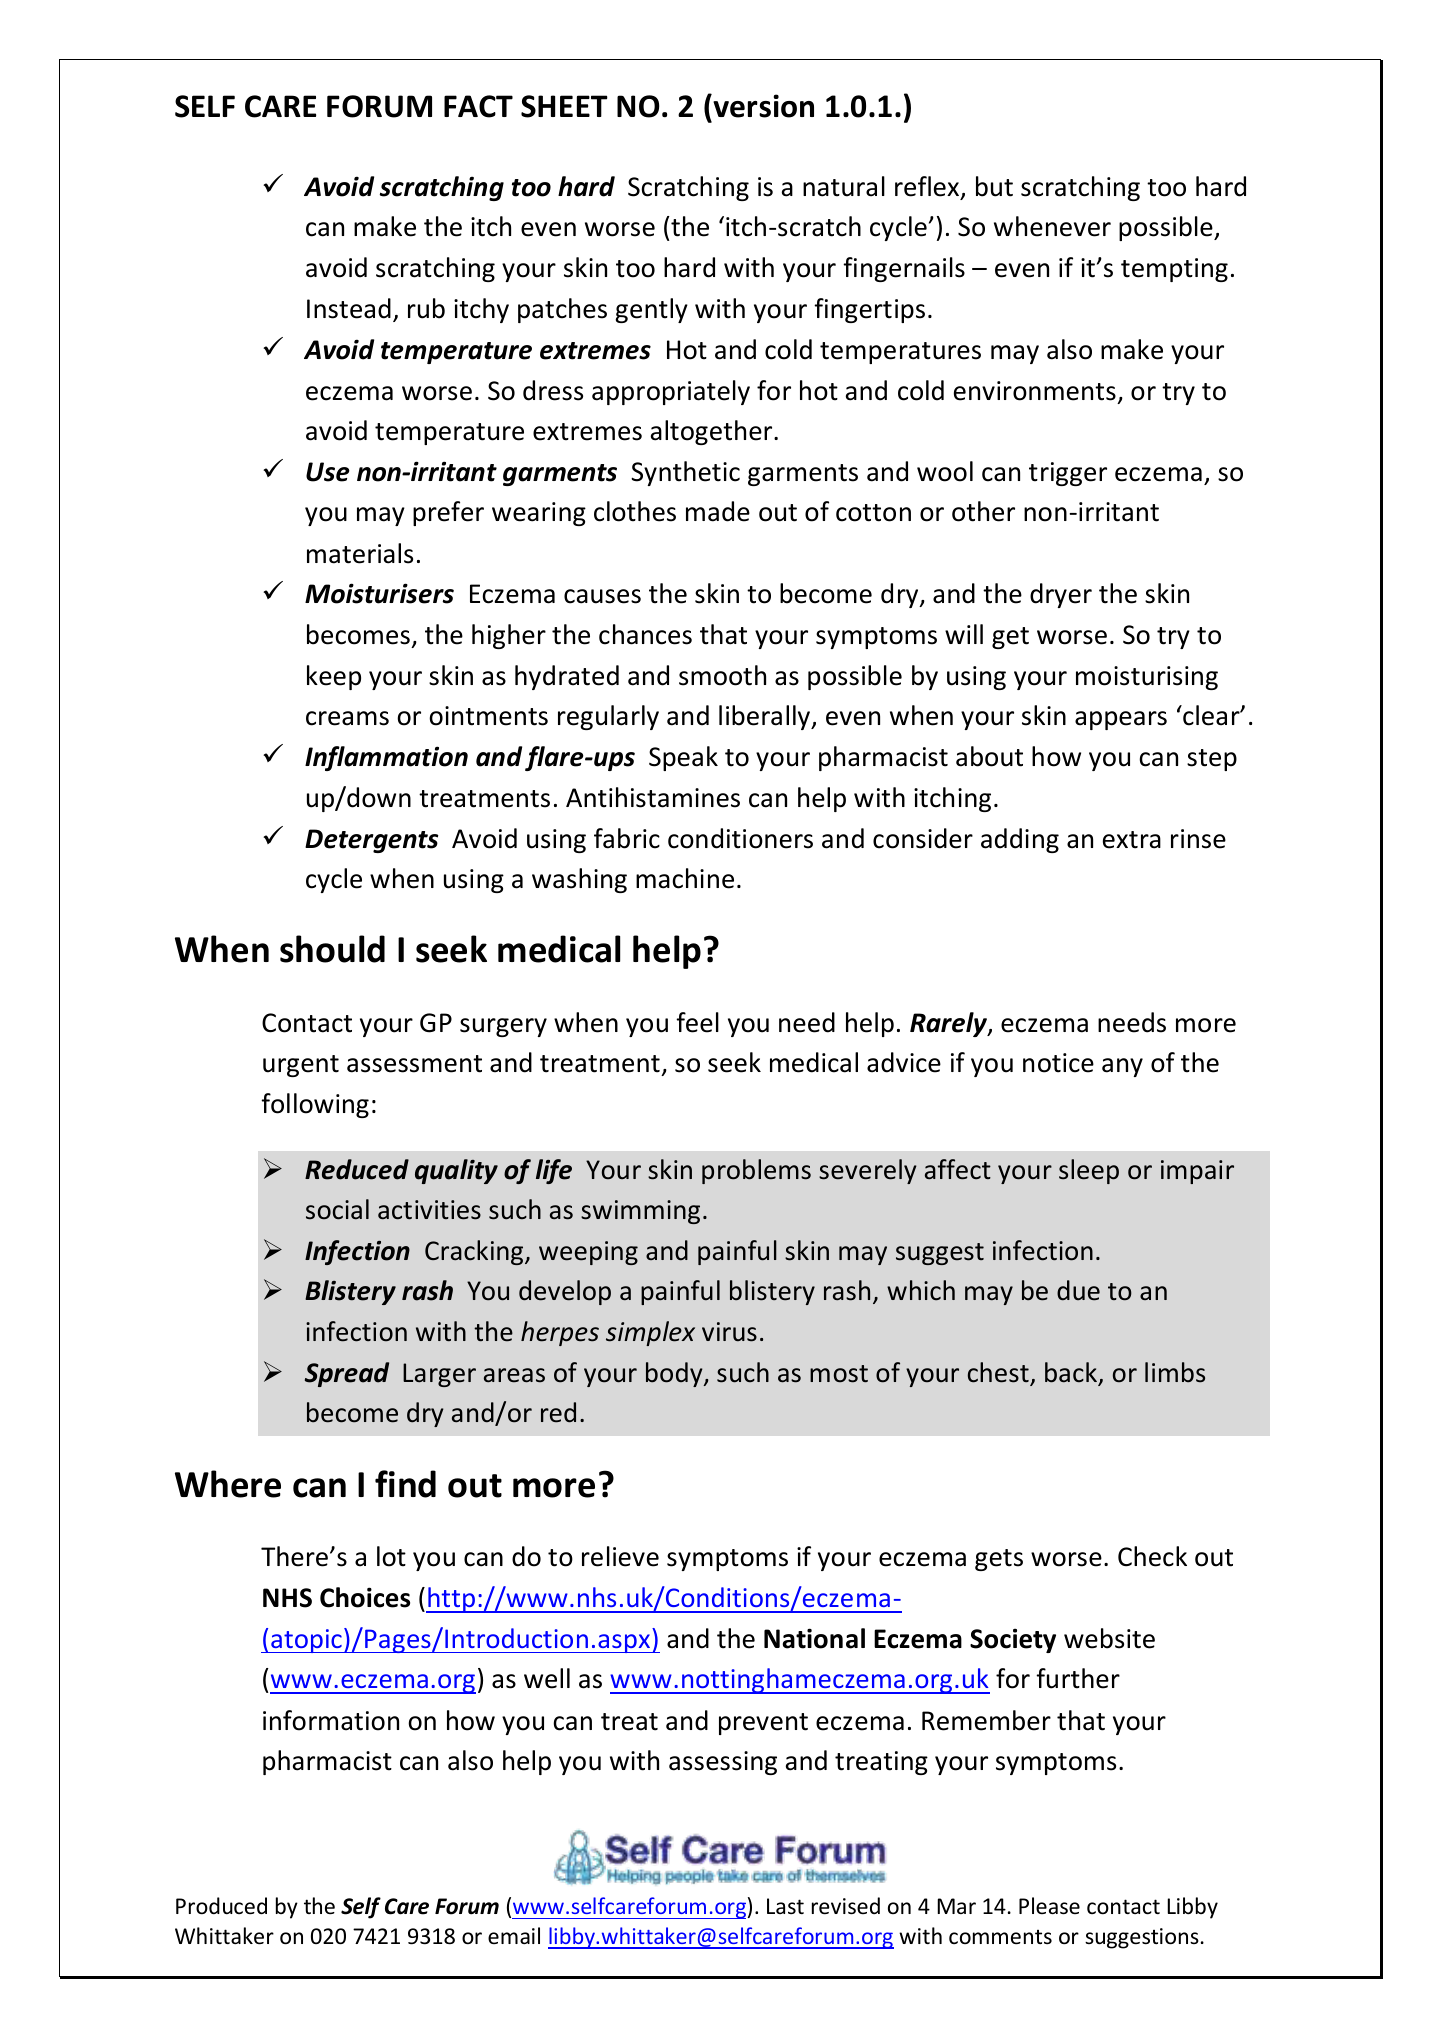 This screenshot has width=1440, height=2036. Describe the element at coordinates (1058, 1063) in the screenshot. I see `notice` at that location.
